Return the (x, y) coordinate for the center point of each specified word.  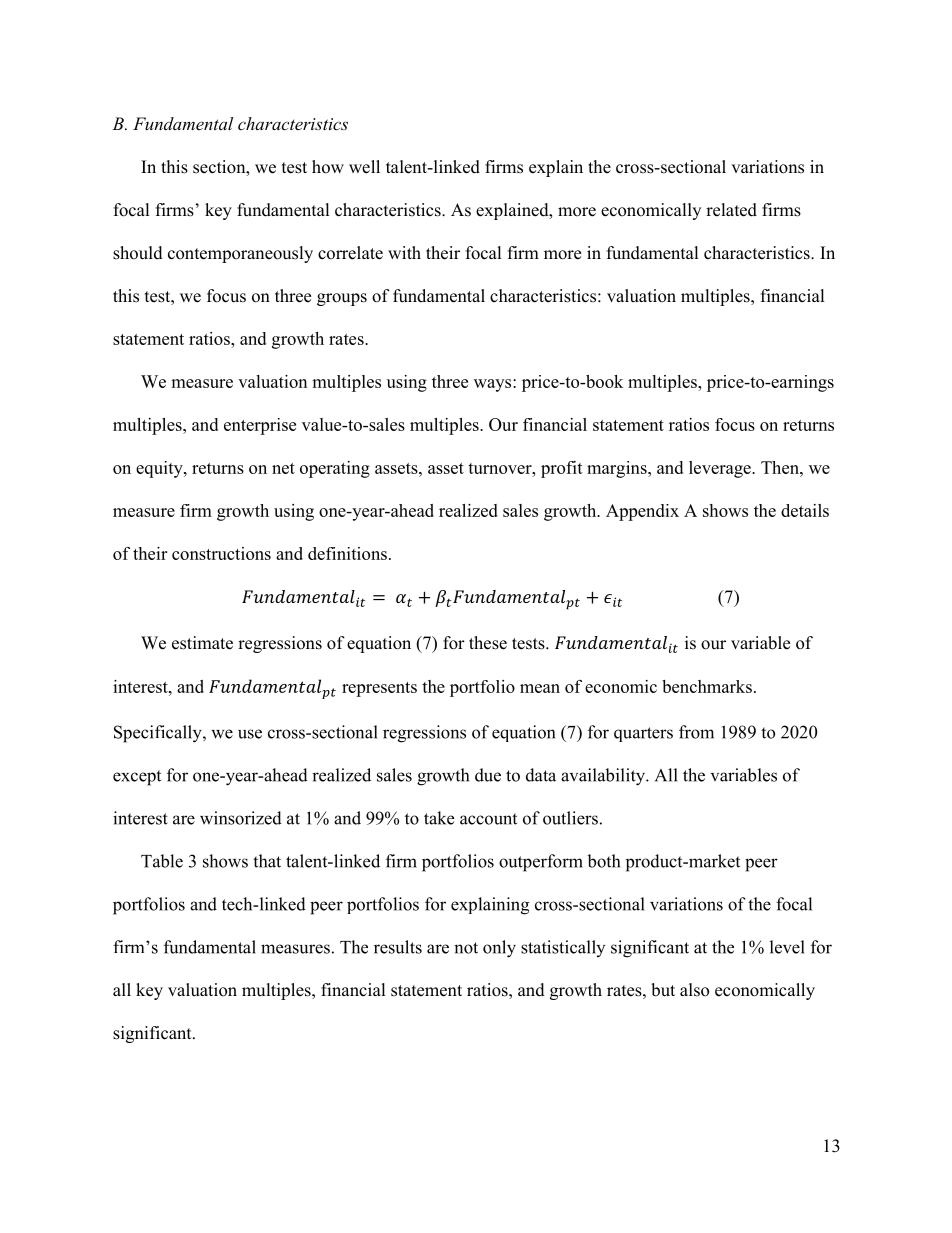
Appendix (642, 512)
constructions (221, 553)
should (138, 253)
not (466, 948)
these (488, 643)
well (364, 167)
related (731, 210)
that (267, 861)
